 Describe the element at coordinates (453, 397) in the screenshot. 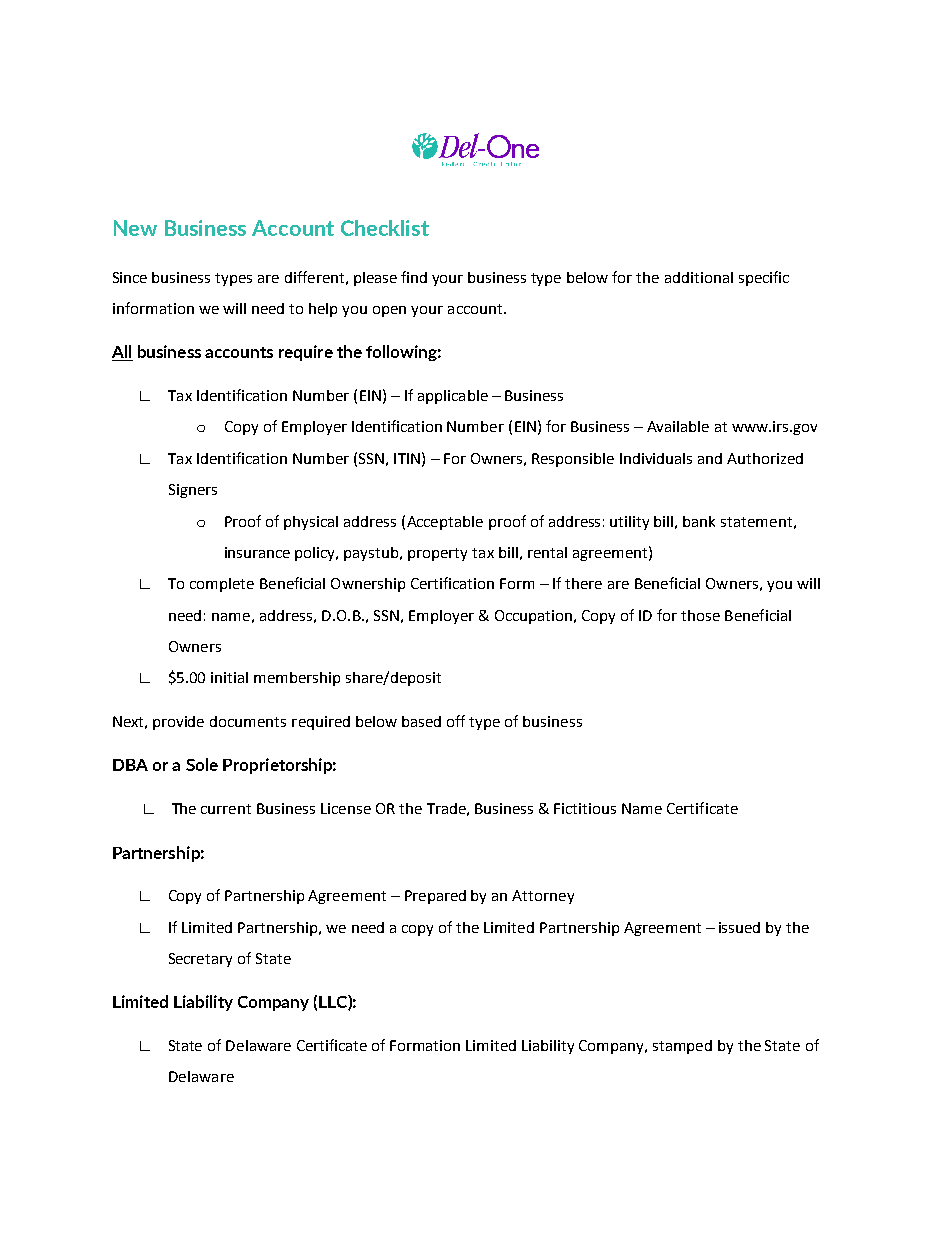

I see `applicable` at that location.
